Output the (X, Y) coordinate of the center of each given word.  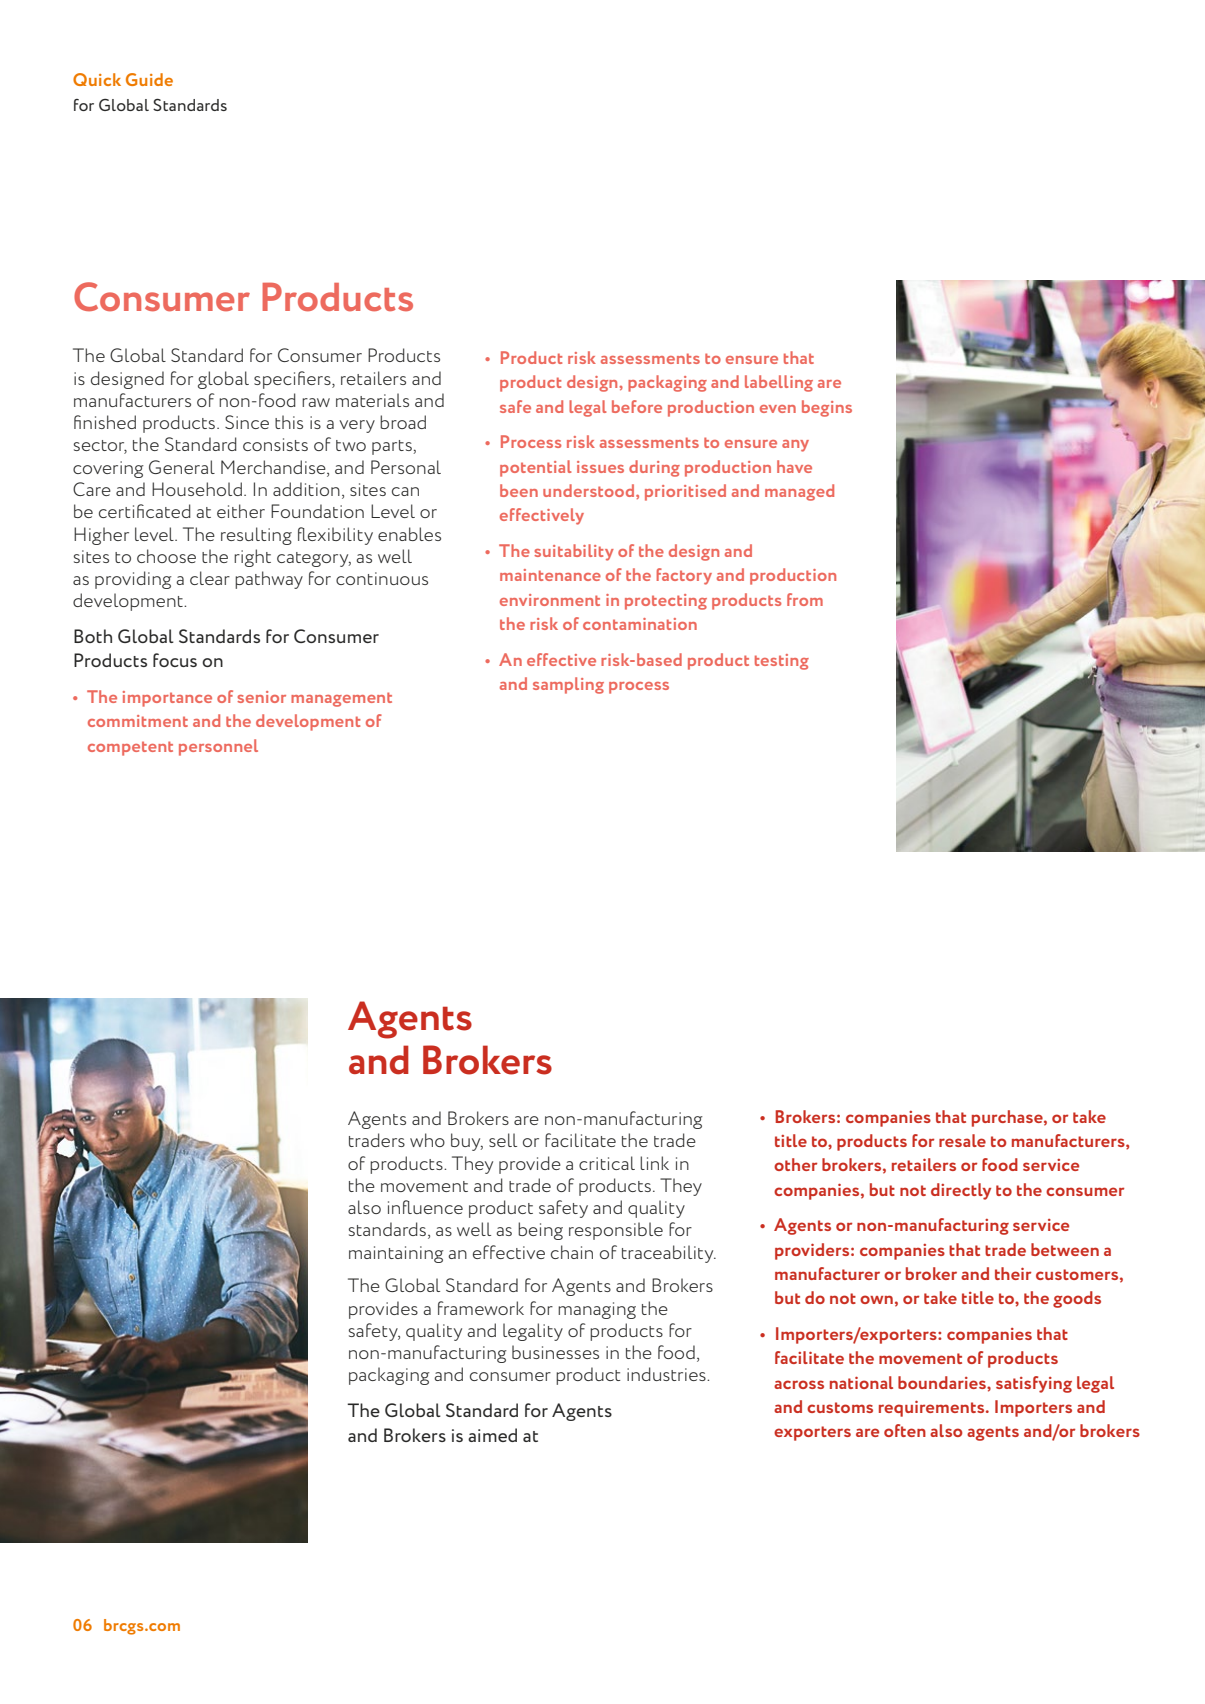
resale (962, 1140)
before (637, 406)
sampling (568, 685)
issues (600, 467)
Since (247, 422)
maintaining (396, 1254)
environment (550, 600)
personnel (218, 747)
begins (827, 408)
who (427, 1140)
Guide (149, 79)
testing (782, 662)
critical (607, 1163)
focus (175, 660)
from (805, 599)
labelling (779, 383)
